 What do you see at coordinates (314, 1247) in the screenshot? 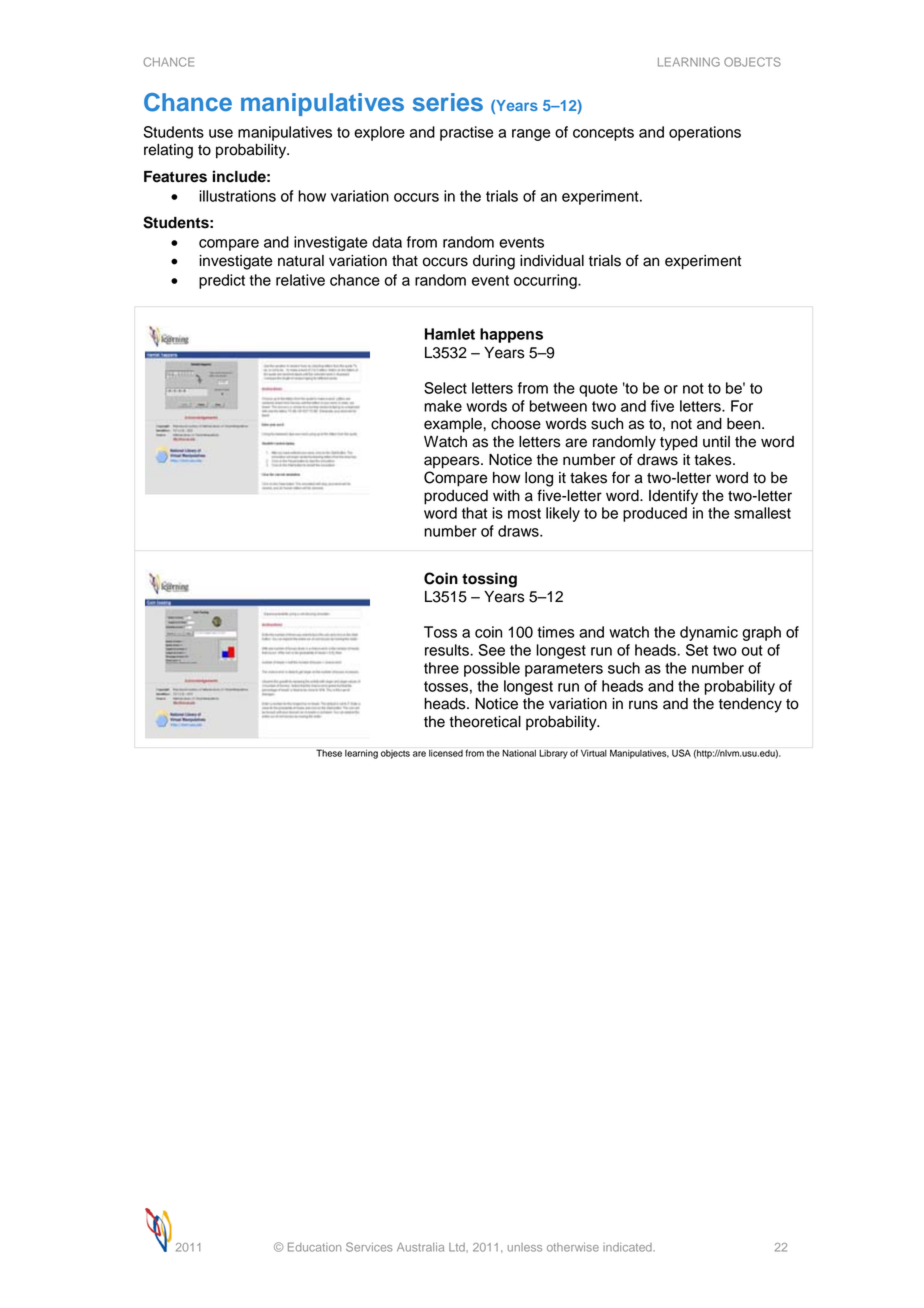
I see `Education` at bounding box center [314, 1247].
